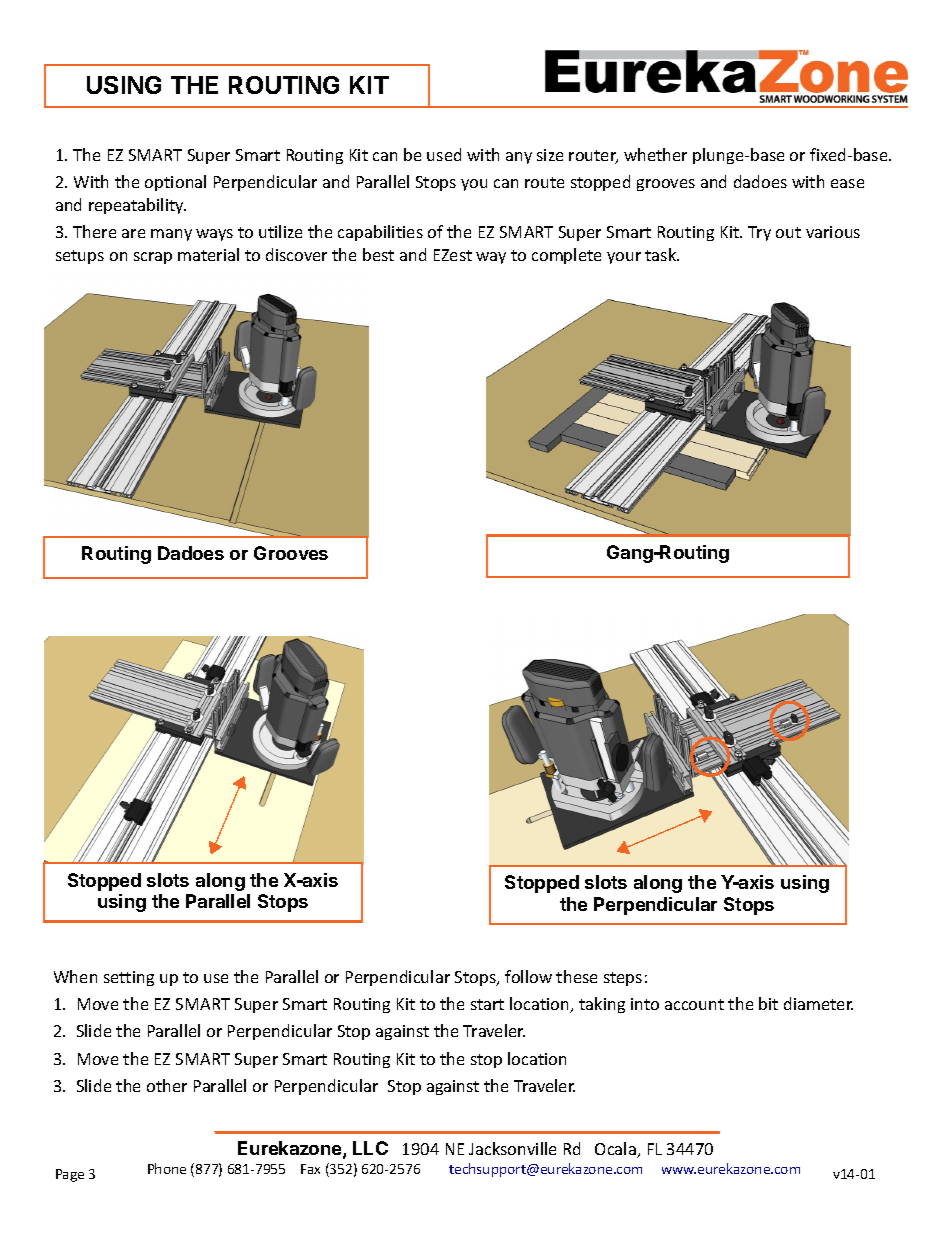 The image size is (952, 1233). Describe the element at coordinates (129, 978) in the document. I see `setting` at that location.
